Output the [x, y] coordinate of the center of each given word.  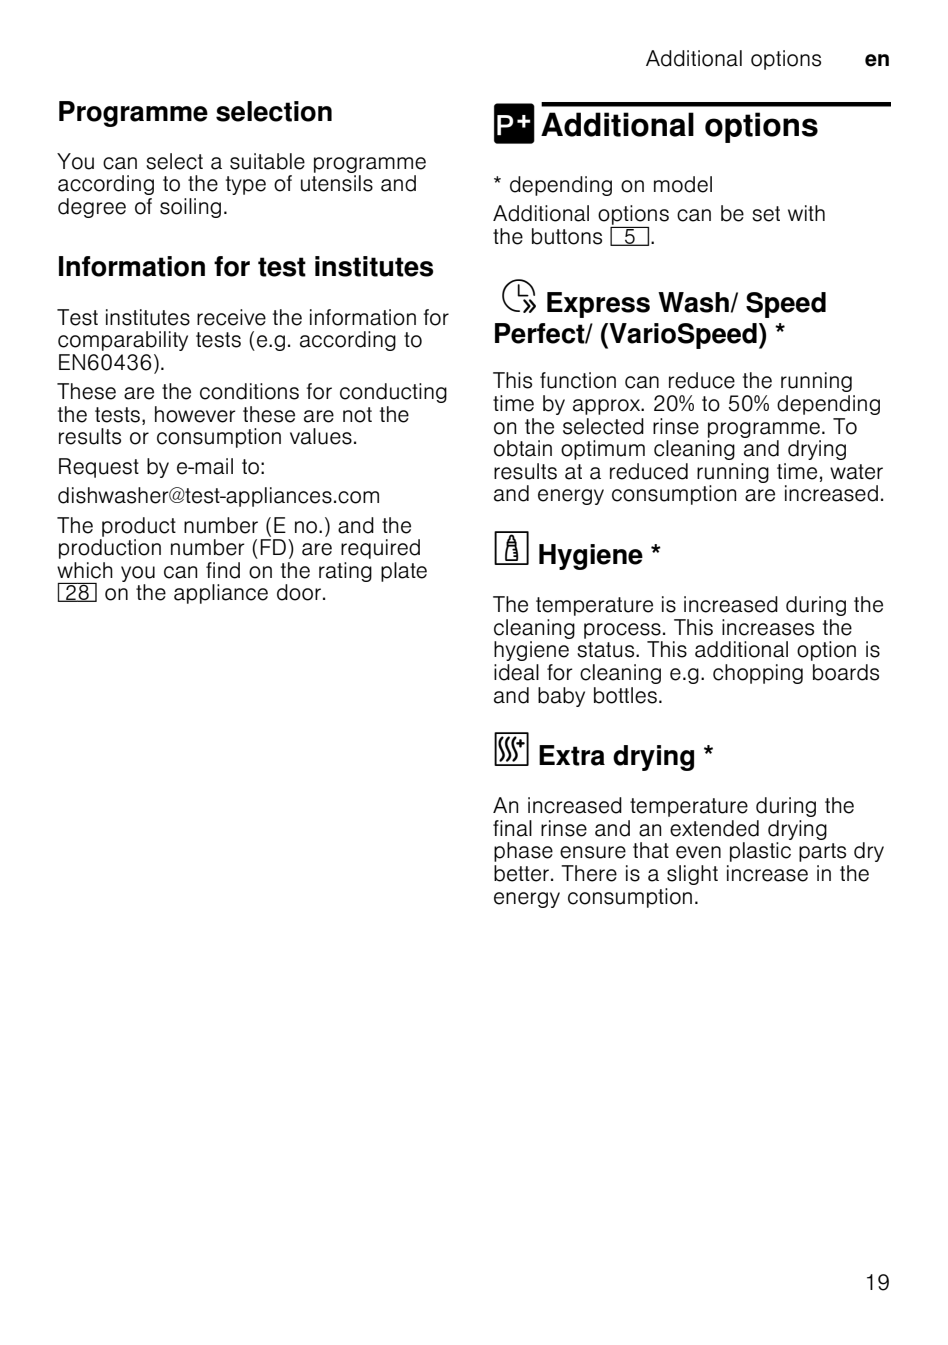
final [512, 828]
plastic [760, 852]
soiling [190, 208]
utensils [337, 183]
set [766, 214]
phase [523, 852]
